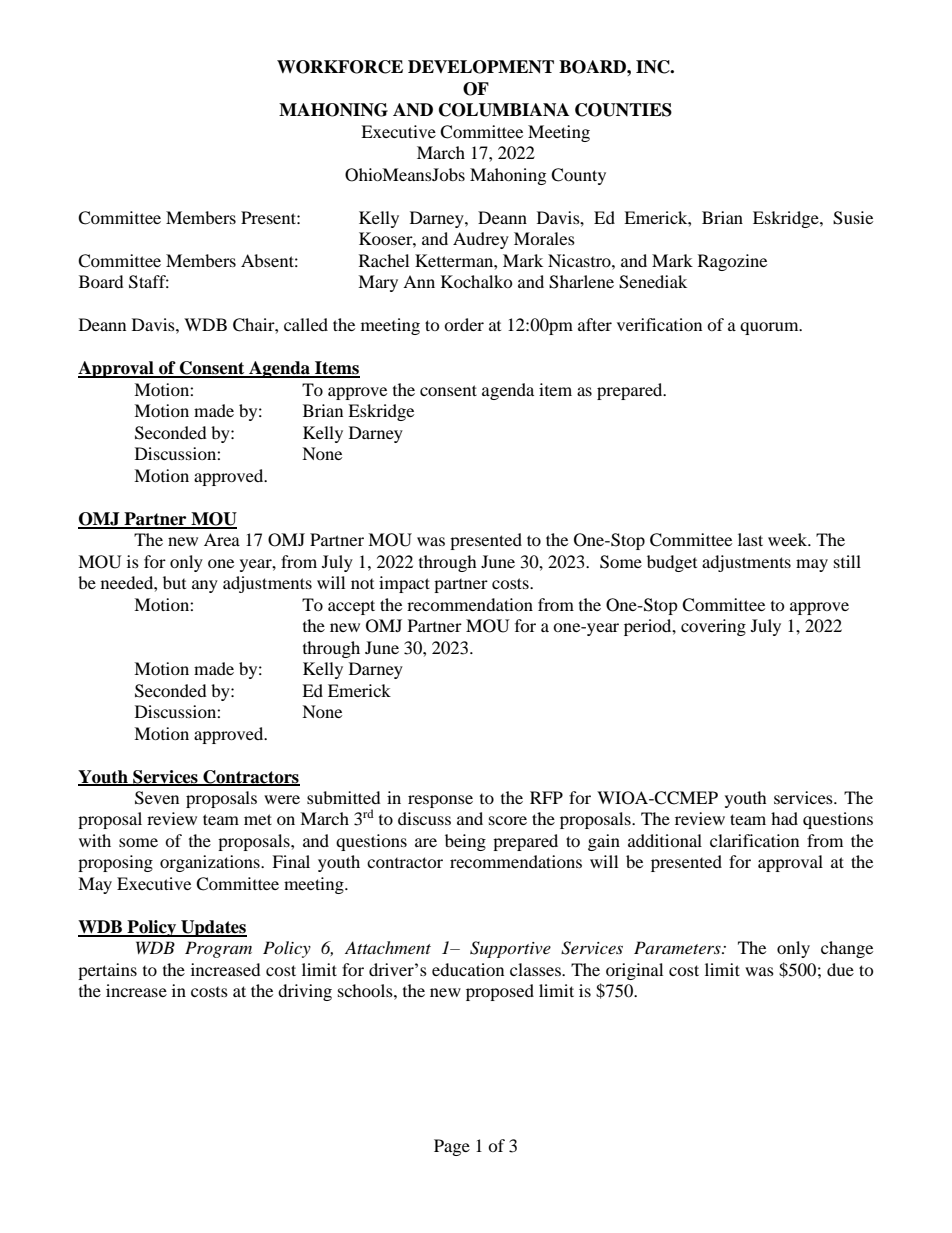 This screenshot has width=952, height=1233. I want to click on quorum, so click(770, 328).
